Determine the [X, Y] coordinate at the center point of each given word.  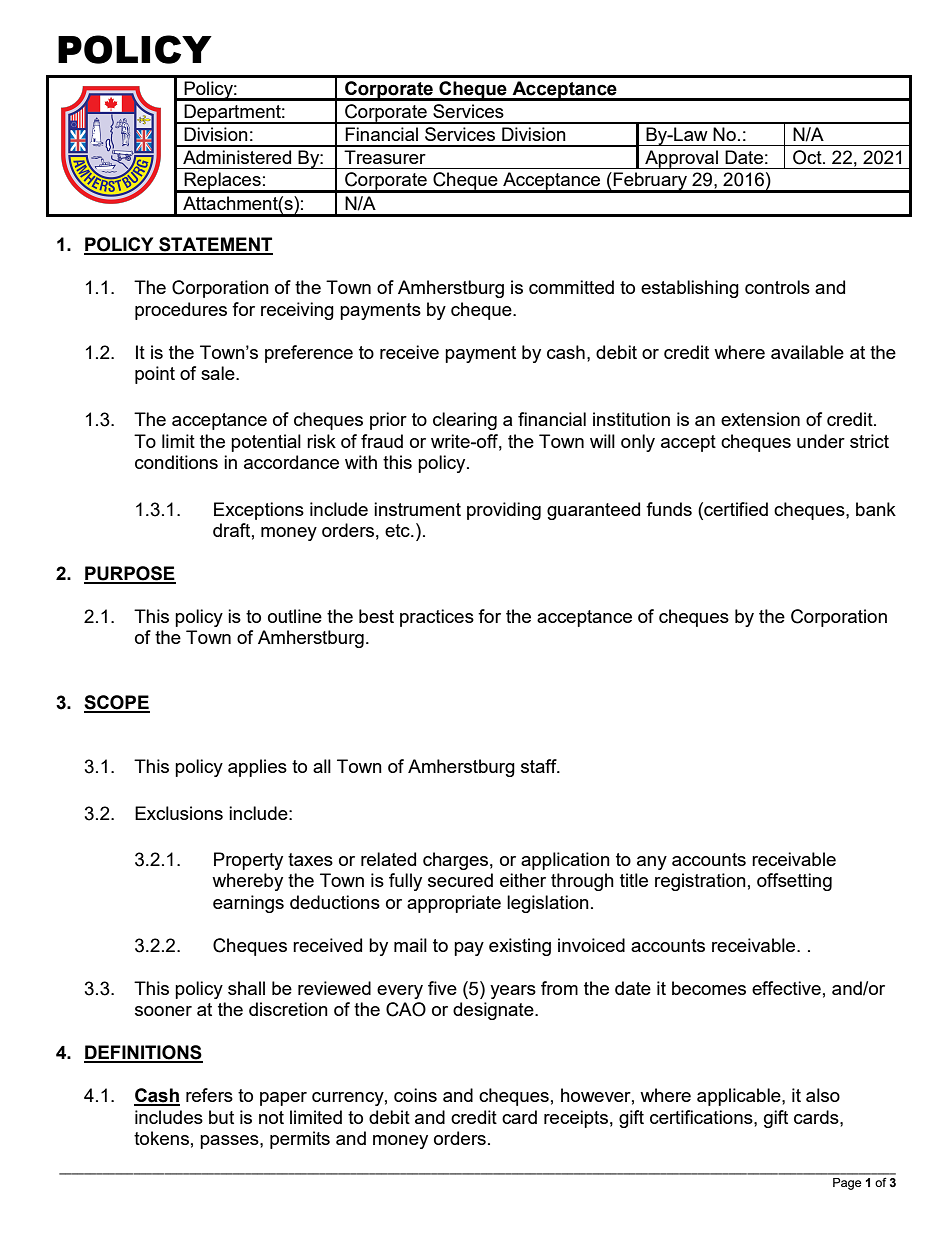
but [221, 1117]
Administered [237, 157]
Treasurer [385, 157]
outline [295, 616]
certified [735, 509]
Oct [808, 157]
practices [437, 618]
